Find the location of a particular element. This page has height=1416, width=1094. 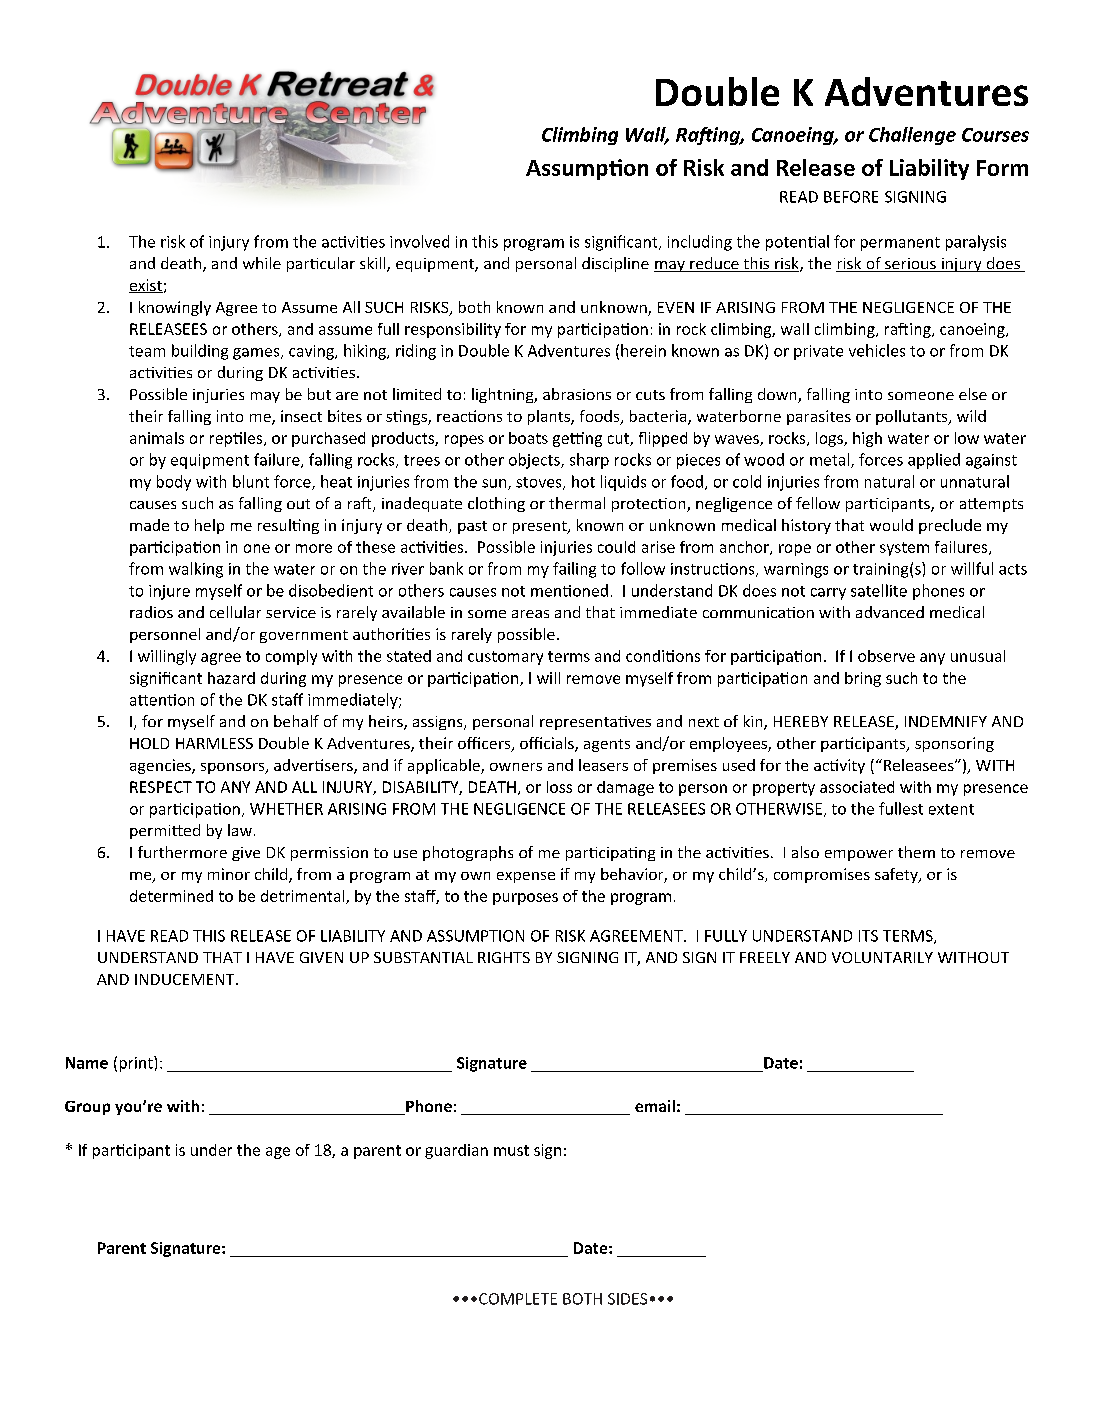

discipline is located at coordinates (615, 264).
